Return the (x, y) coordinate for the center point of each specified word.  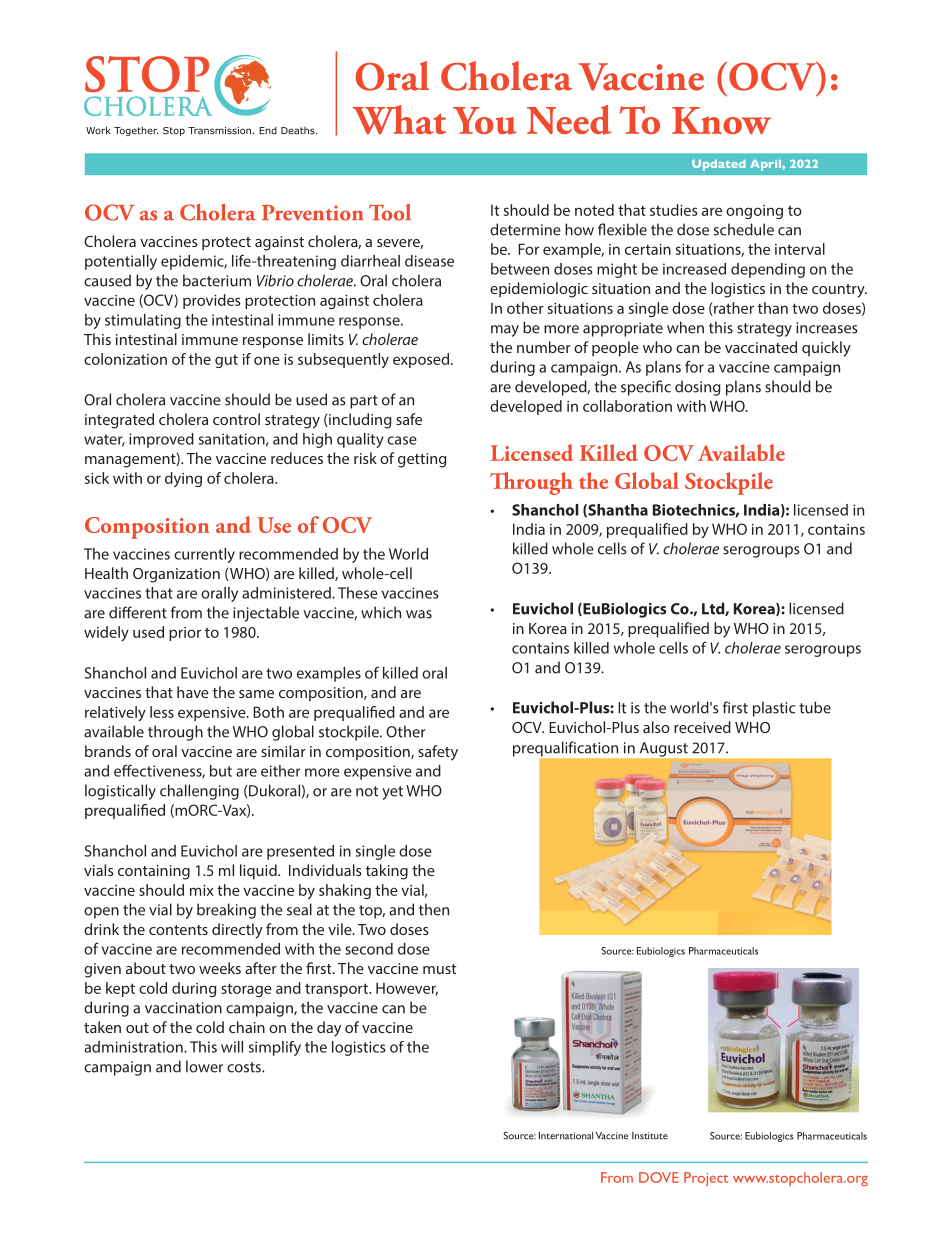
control (236, 419)
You (485, 121)
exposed (422, 360)
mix (202, 890)
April (766, 165)
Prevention (313, 213)
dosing (697, 388)
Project (706, 1179)
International (566, 1136)
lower (204, 1066)
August (664, 749)
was (419, 614)
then (434, 909)
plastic (774, 709)
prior (185, 634)
